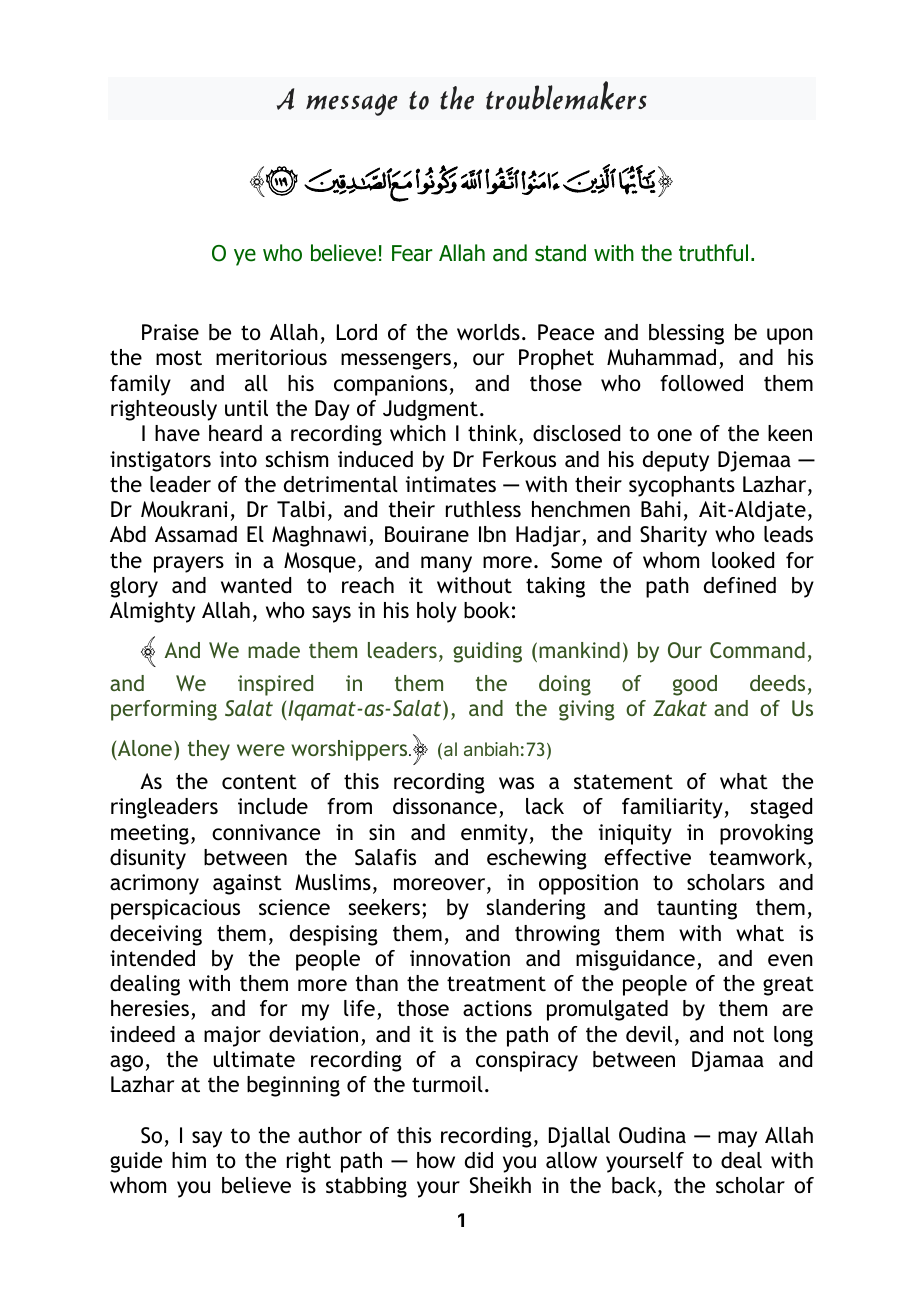 The image size is (924, 1308). Describe the element at coordinates (351, 105) in the screenshot. I see `message` at that location.
